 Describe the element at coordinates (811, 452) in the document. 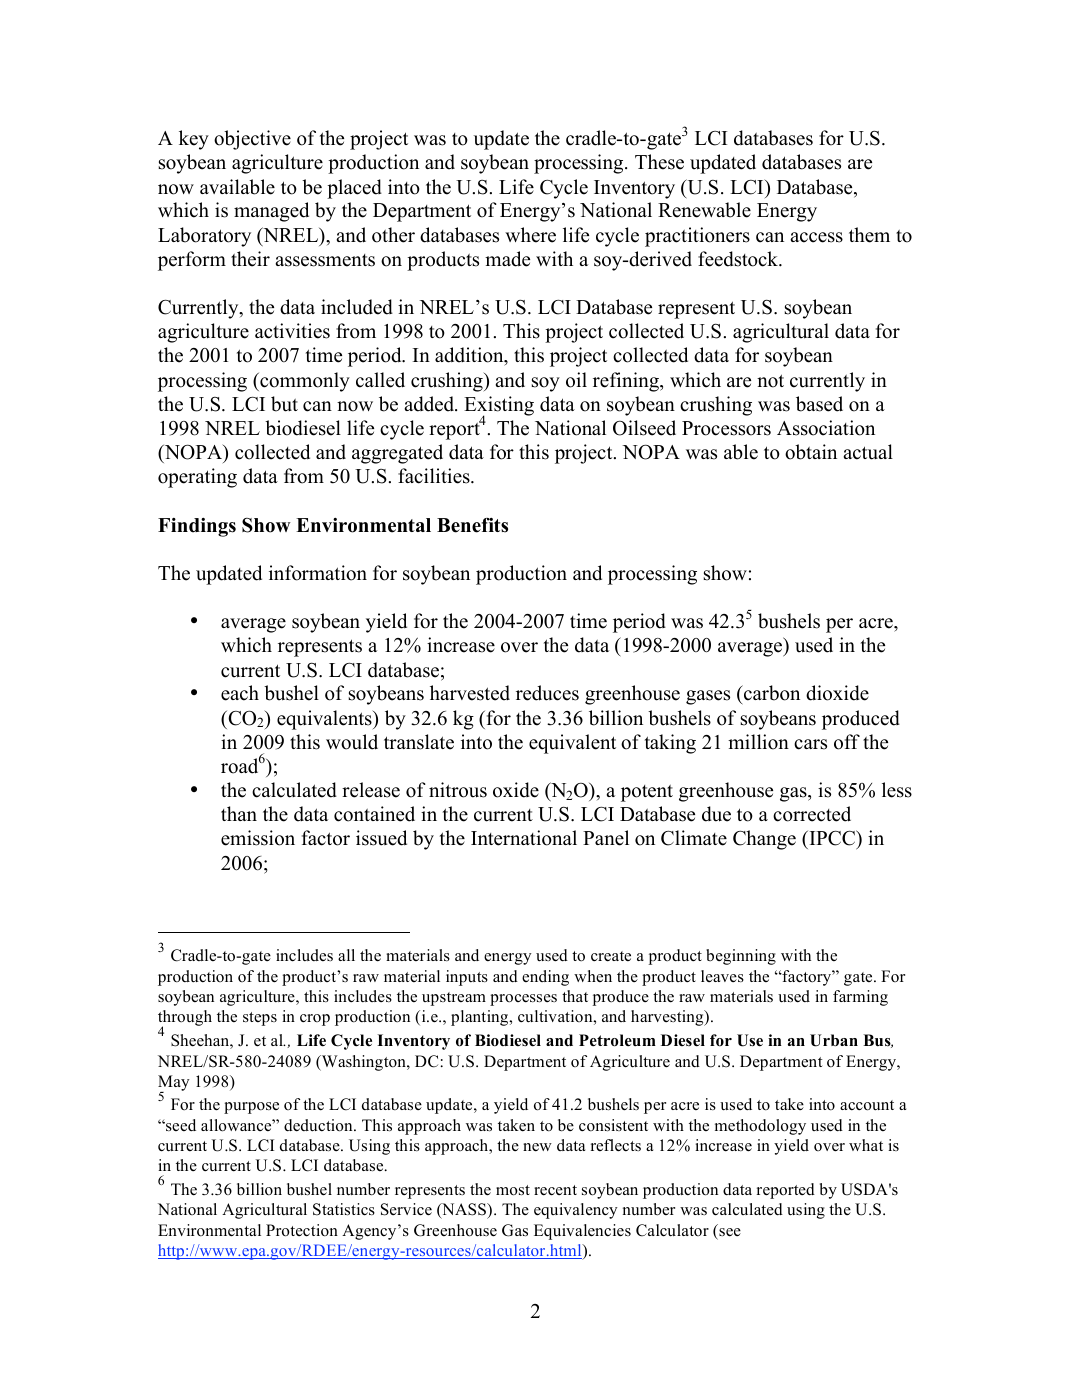

I see `obtain` at that location.
